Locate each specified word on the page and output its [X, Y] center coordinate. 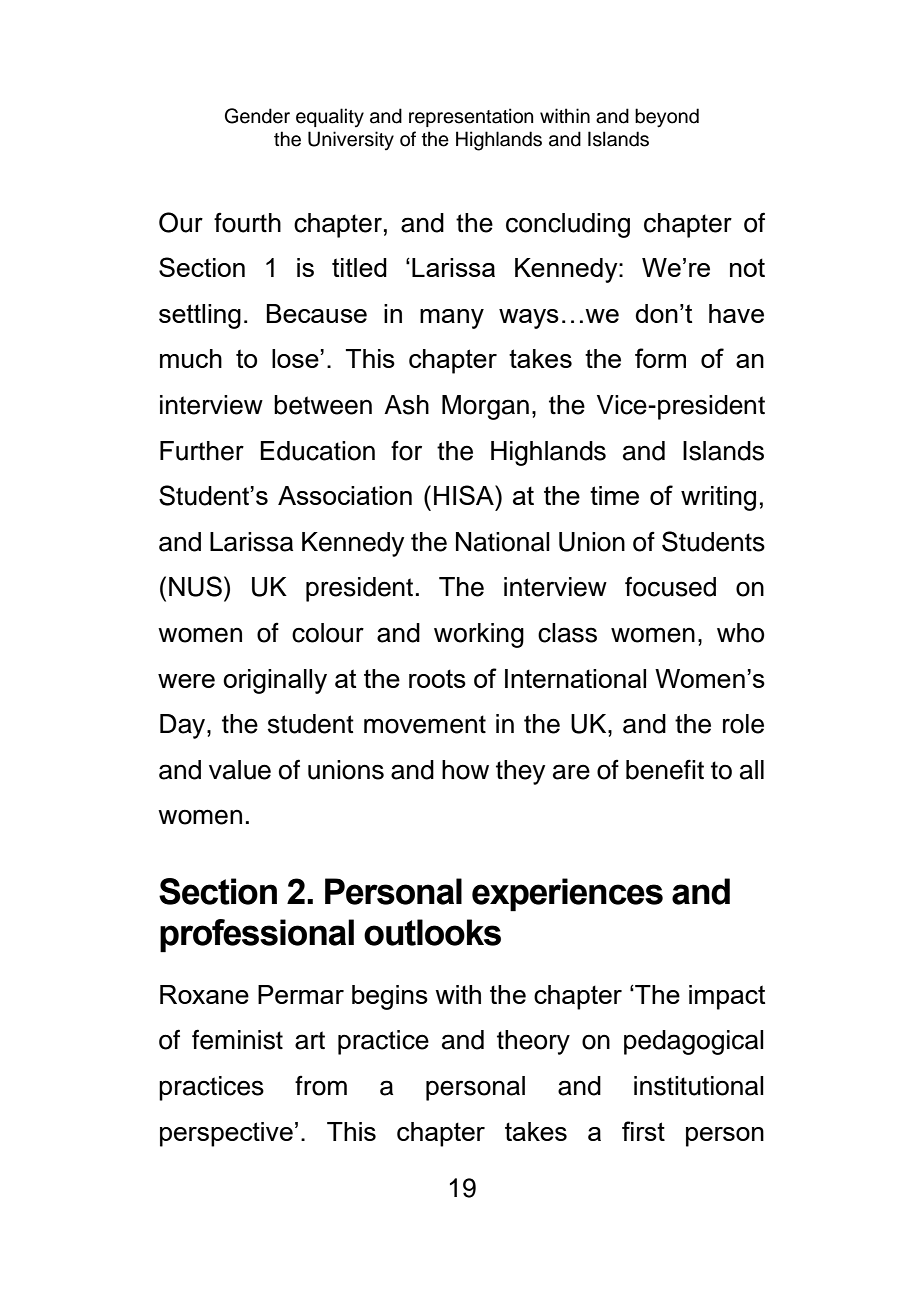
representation [471, 117]
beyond [667, 118]
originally [275, 681]
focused [670, 586]
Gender [257, 116]
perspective [226, 1134]
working [479, 635]
